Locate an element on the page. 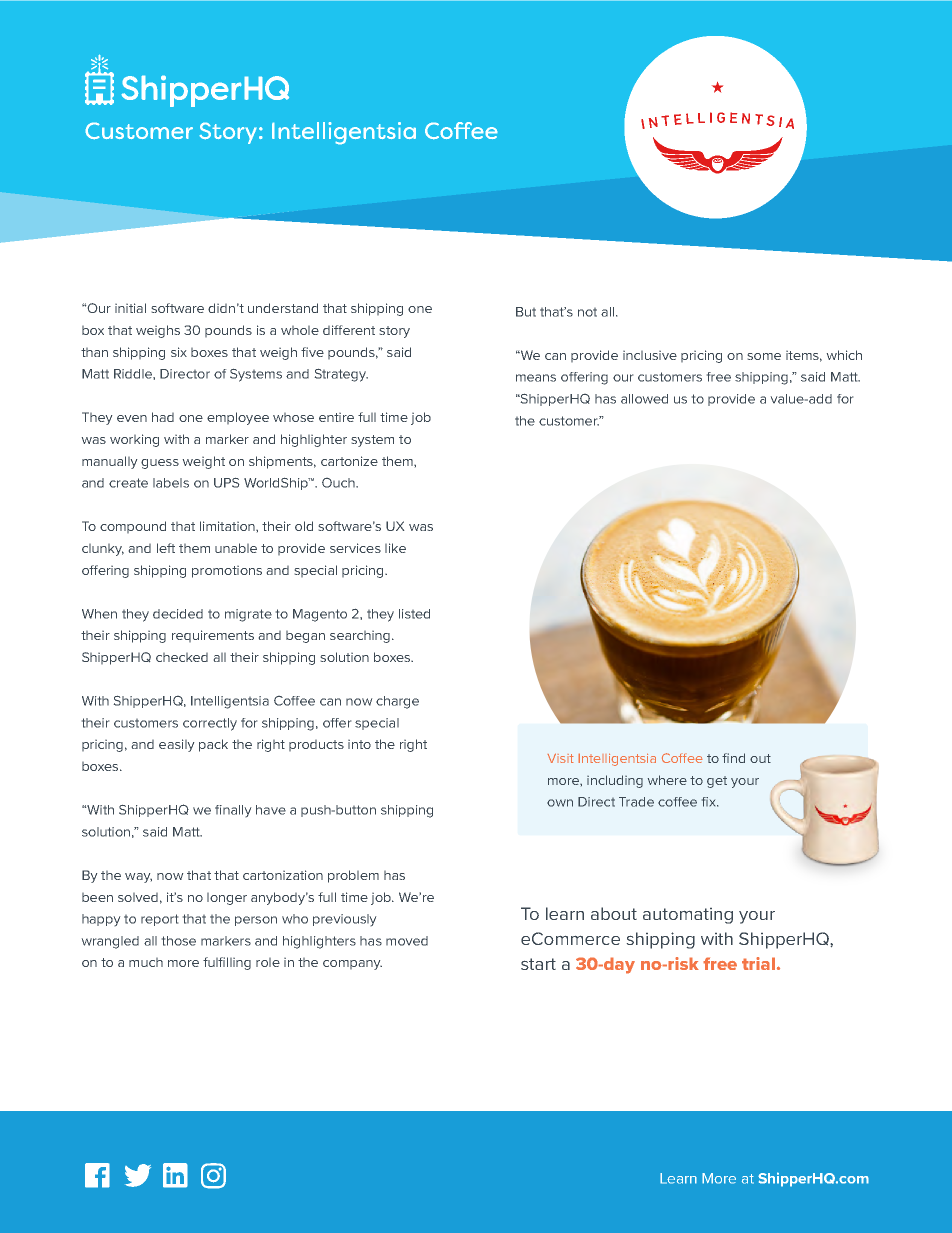  six is located at coordinates (179, 352).
